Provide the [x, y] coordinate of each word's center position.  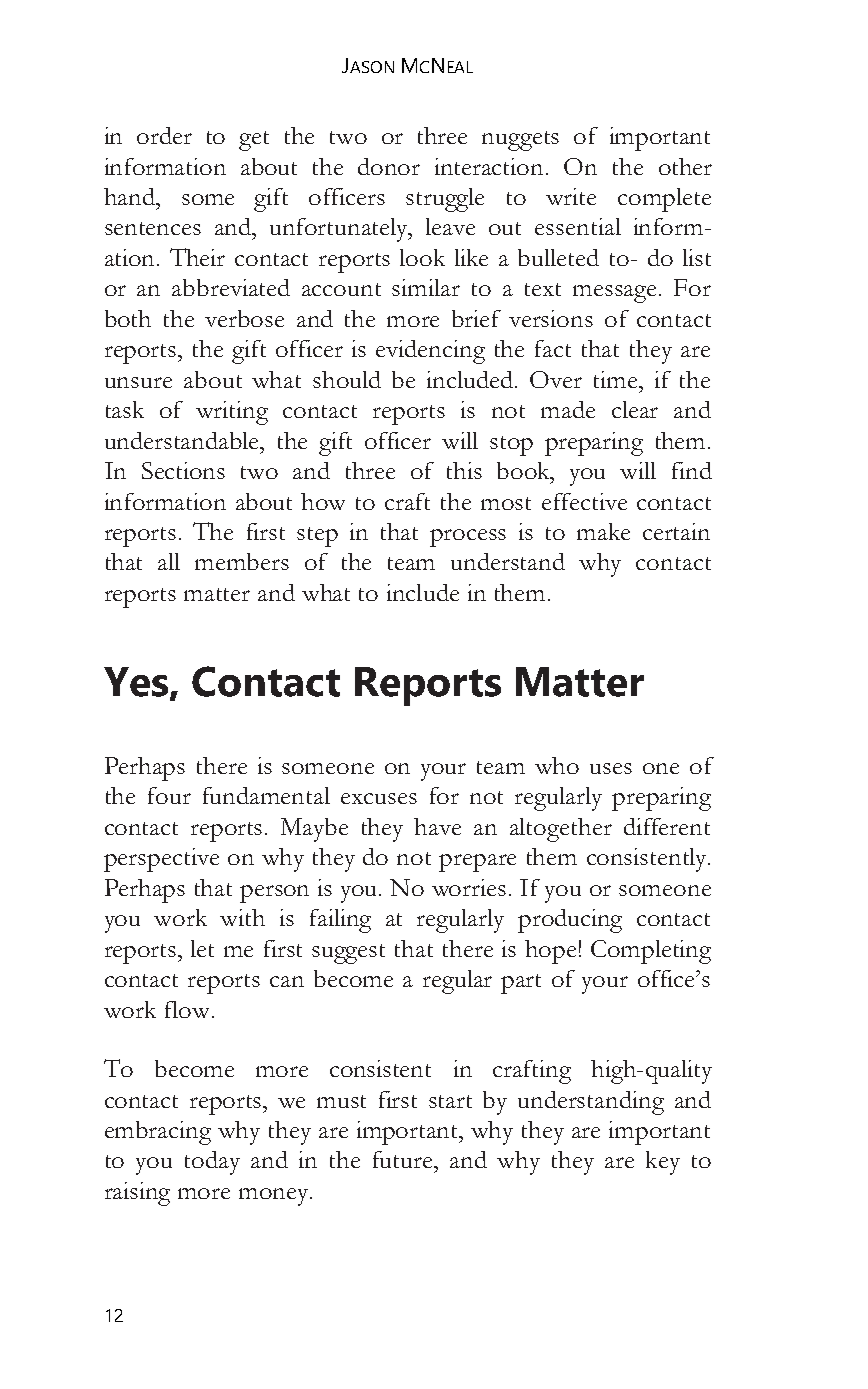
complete [664, 200]
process [468, 538]
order [164, 135]
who [557, 765]
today [212, 1163]
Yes [137, 683]
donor [389, 166]
